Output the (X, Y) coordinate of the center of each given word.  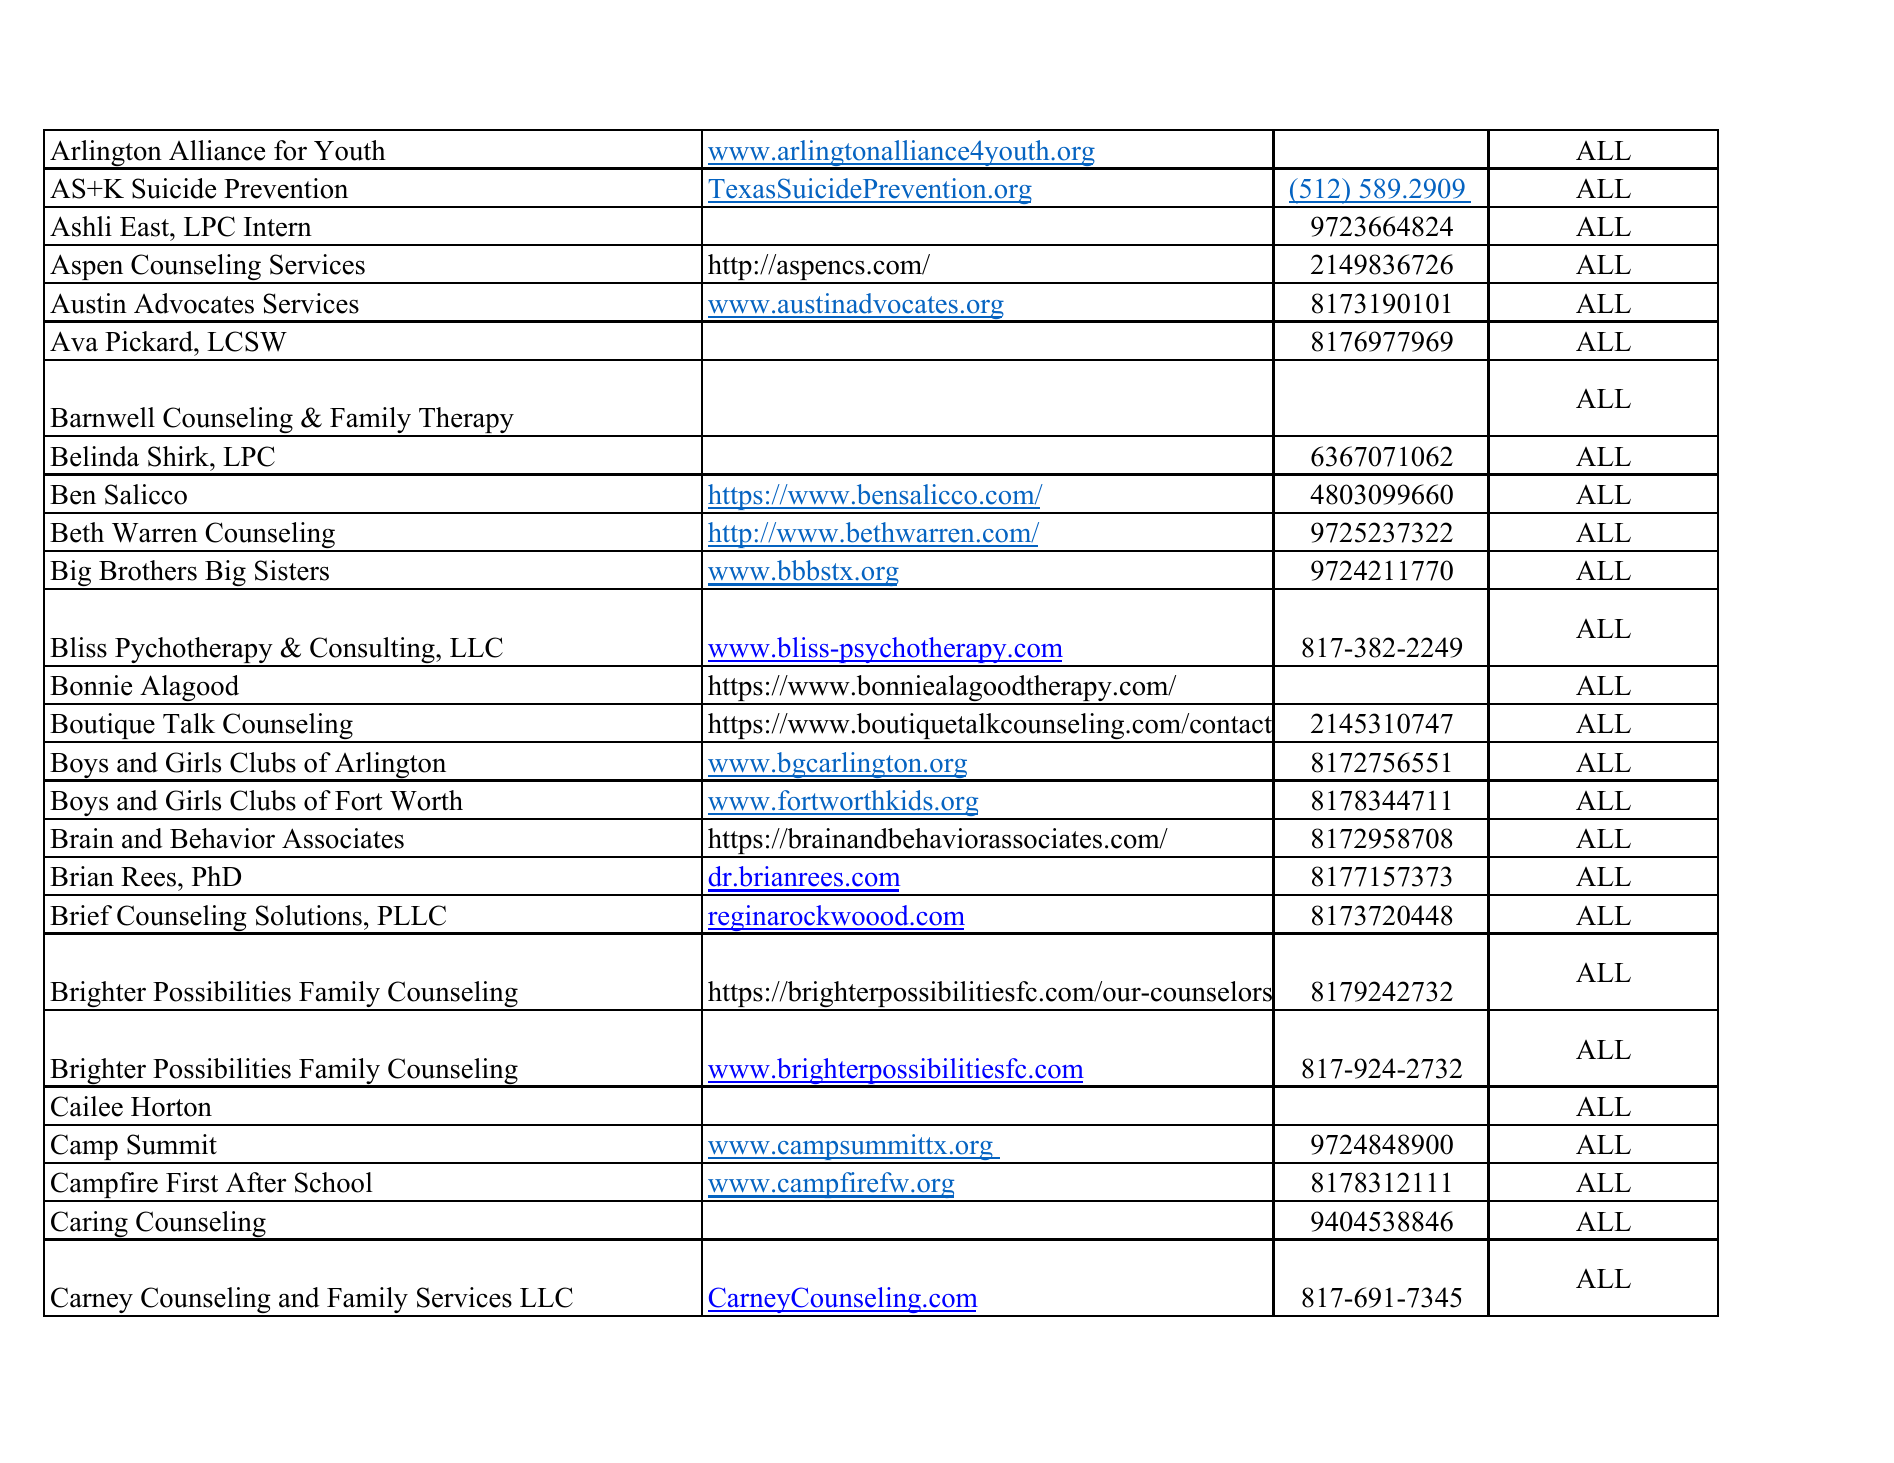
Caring (89, 1225)
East (145, 227)
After (256, 1182)
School (334, 1182)
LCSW (247, 341)
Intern (278, 227)
